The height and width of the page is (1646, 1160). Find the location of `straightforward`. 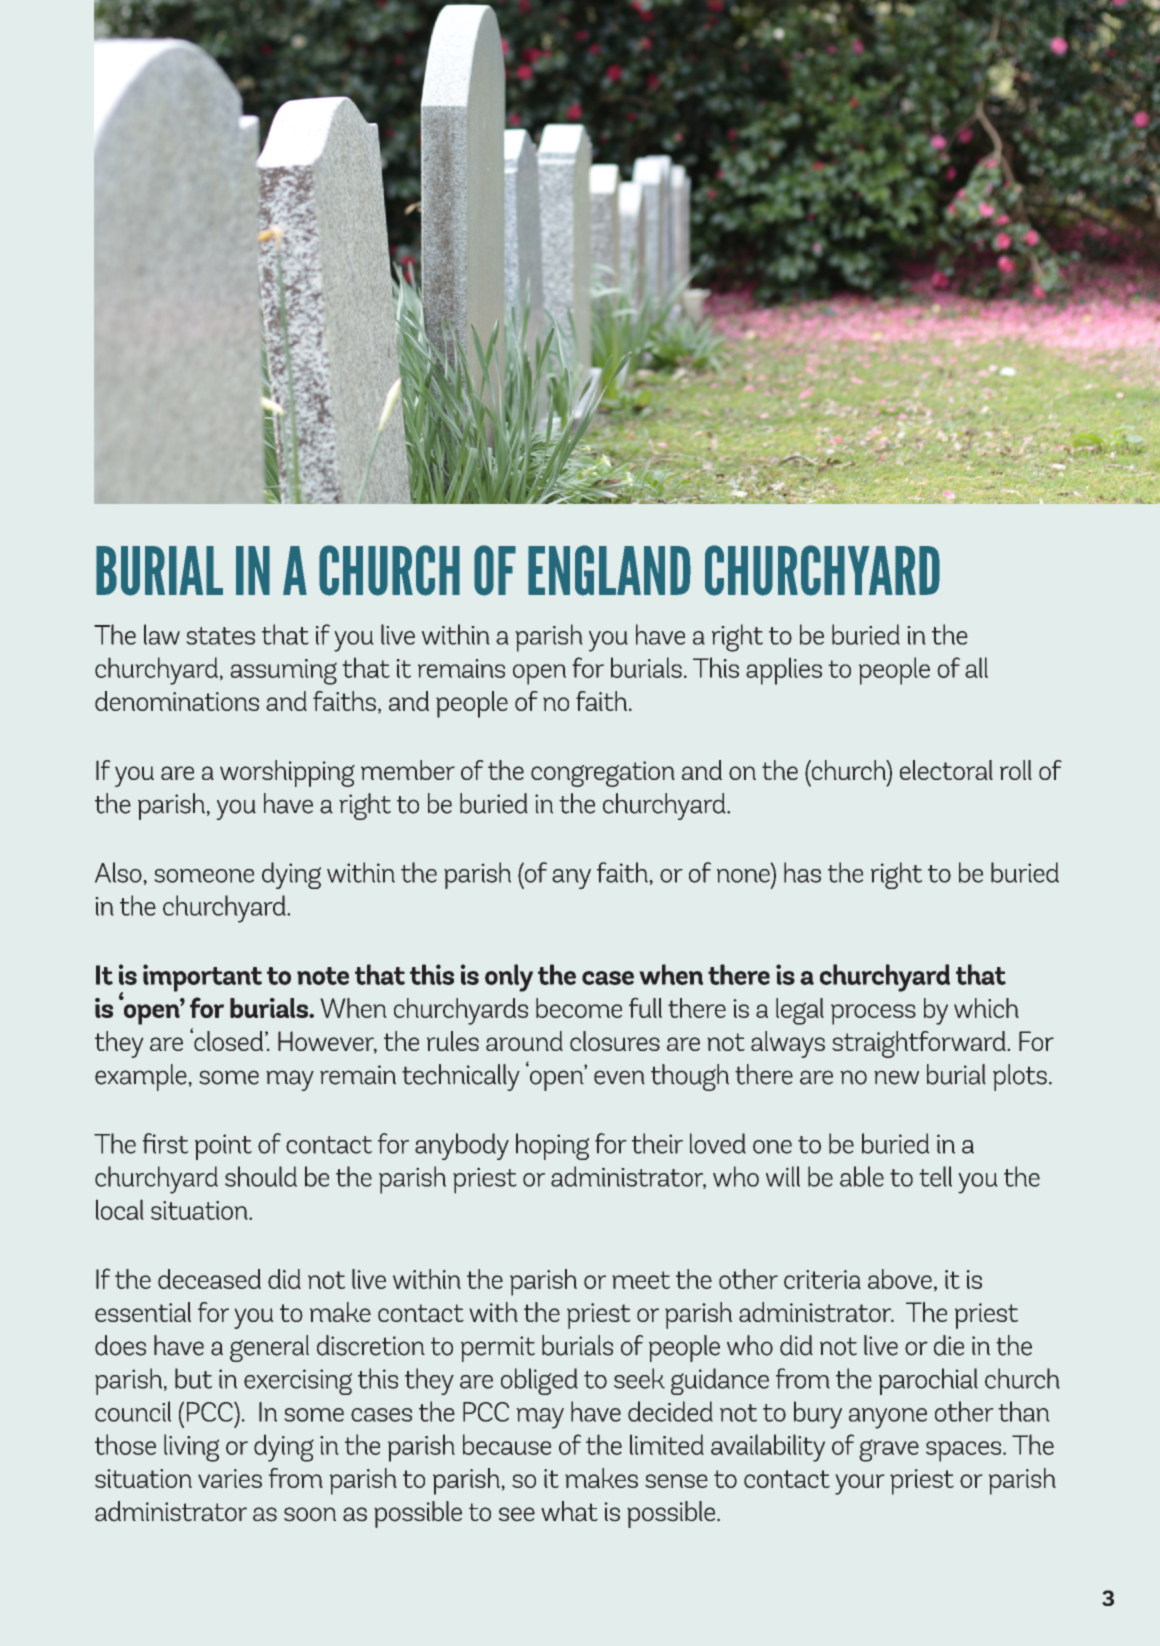

straightforward is located at coordinates (920, 1044).
